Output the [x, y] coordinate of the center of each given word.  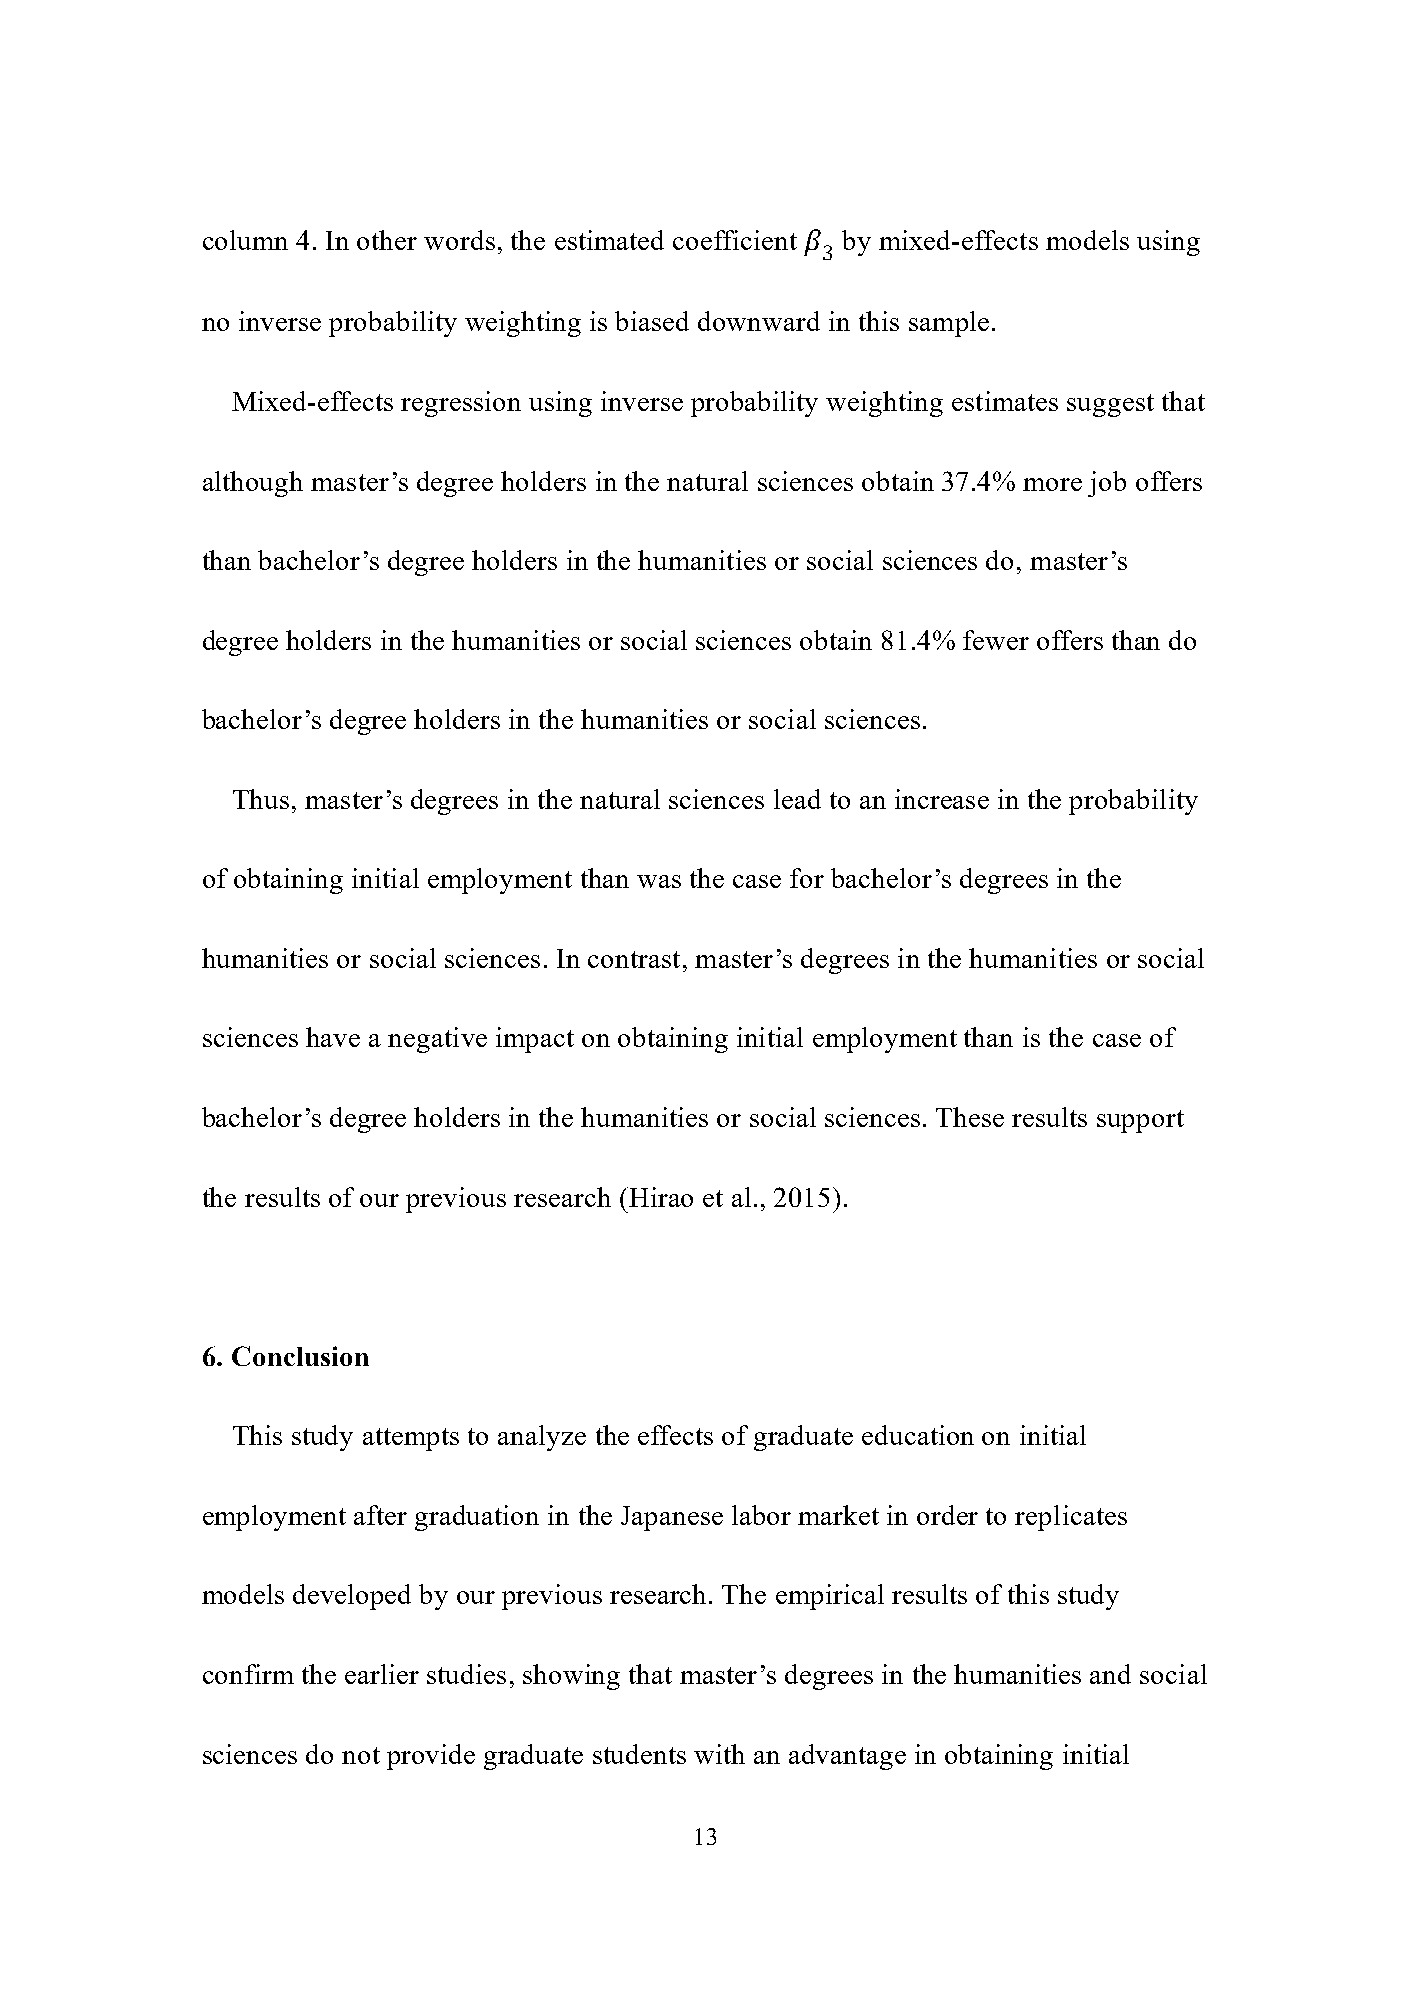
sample [949, 324]
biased [652, 321]
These [970, 1117]
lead [797, 799]
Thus [261, 799]
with [719, 1754]
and [1110, 1674]
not [361, 1755]
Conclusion [300, 1356]
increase [942, 799]
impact [535, 1040]
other [387, 240]
